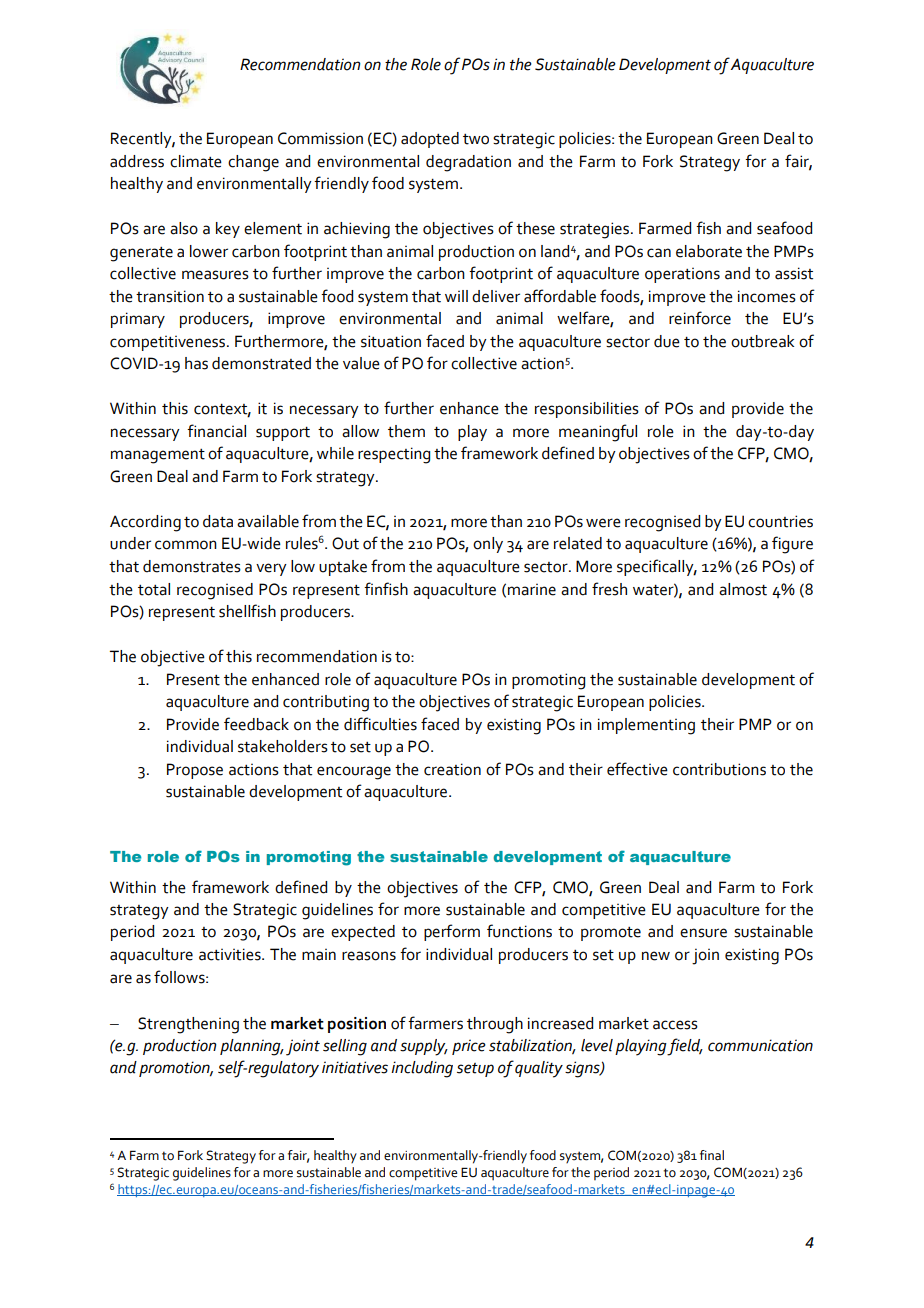 Image resolution: width=924 pixels, height=1308 pixels. What do you see at coordinates (154, 589) in the screenshot?
I see `total` at bounding box center [154, 589].
